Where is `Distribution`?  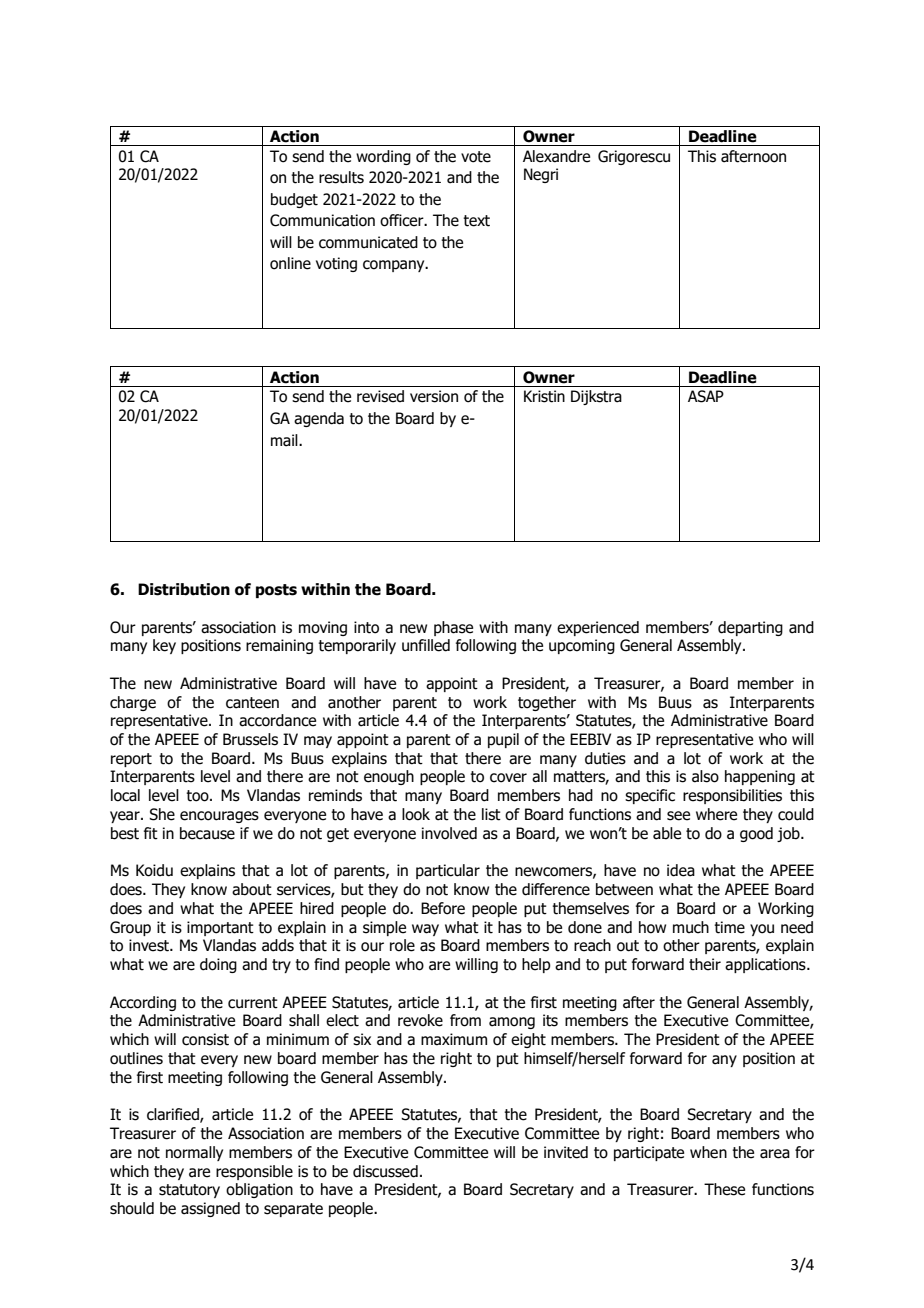 Distribution is located at coordinates (184, 589).
